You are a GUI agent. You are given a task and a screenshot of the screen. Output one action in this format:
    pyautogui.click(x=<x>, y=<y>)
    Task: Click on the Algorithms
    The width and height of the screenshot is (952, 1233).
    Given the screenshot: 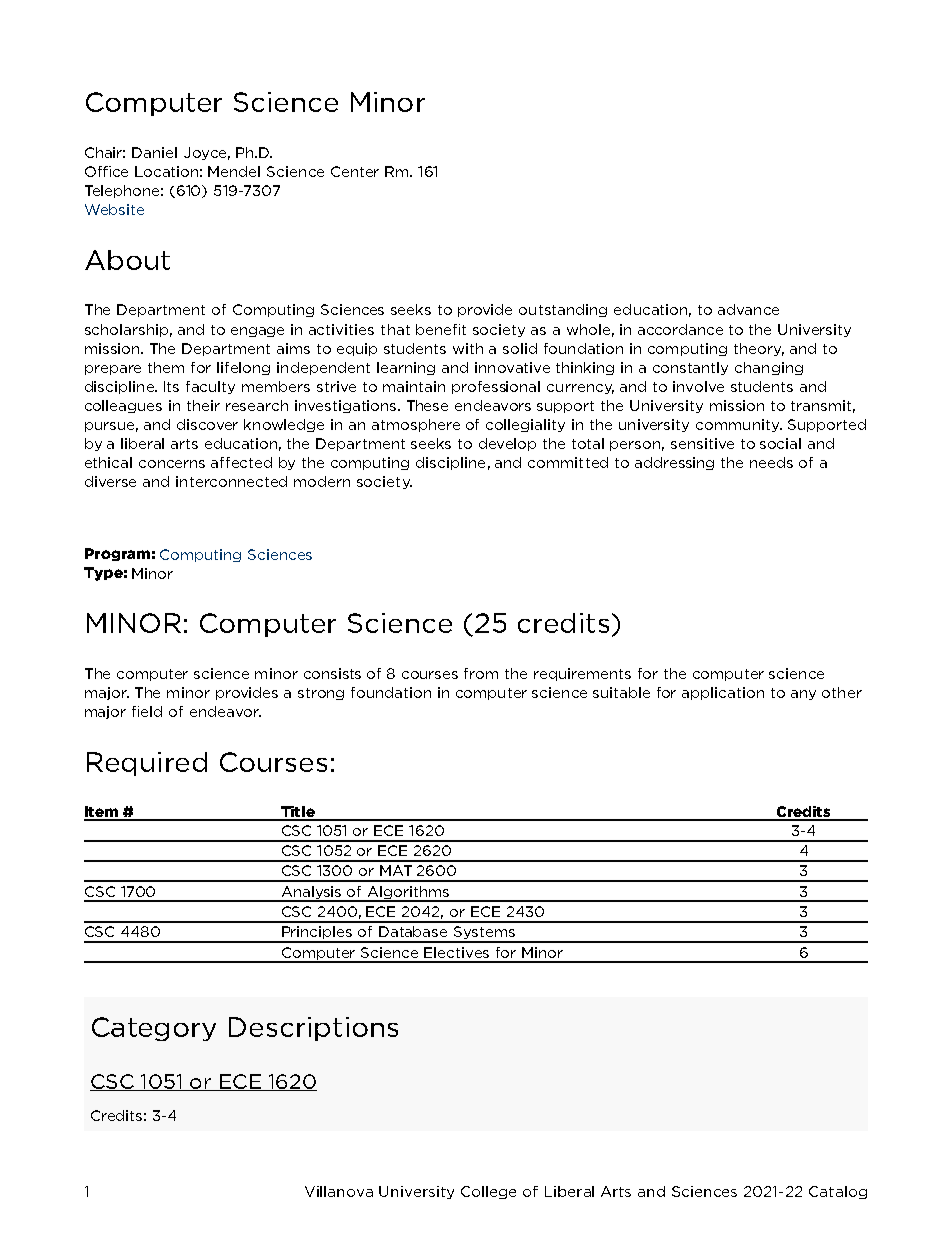 What is the action you would take?
    pyautogui.click(x=408, y=894)
